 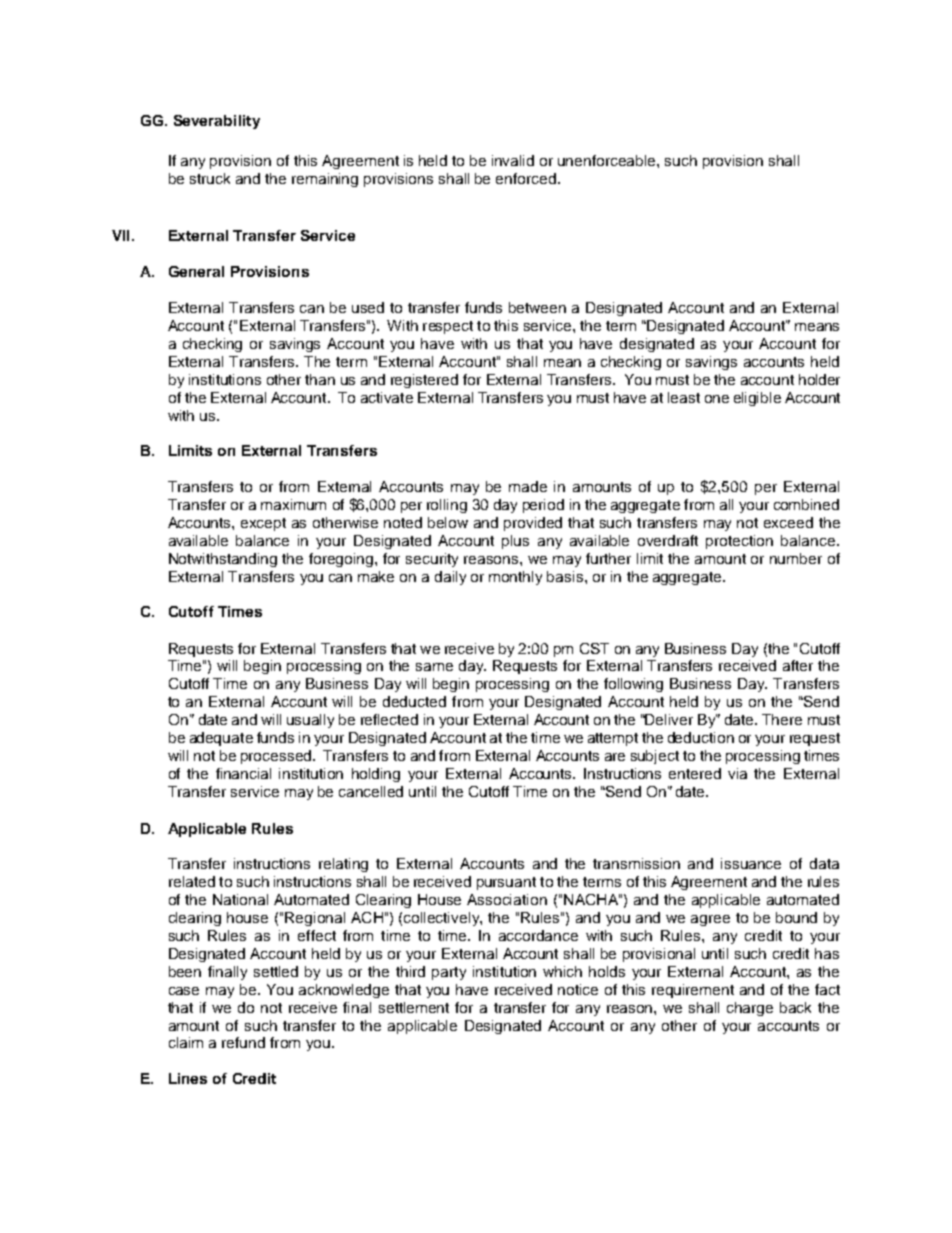 I want to click on except, so click(x=263, y=524).
